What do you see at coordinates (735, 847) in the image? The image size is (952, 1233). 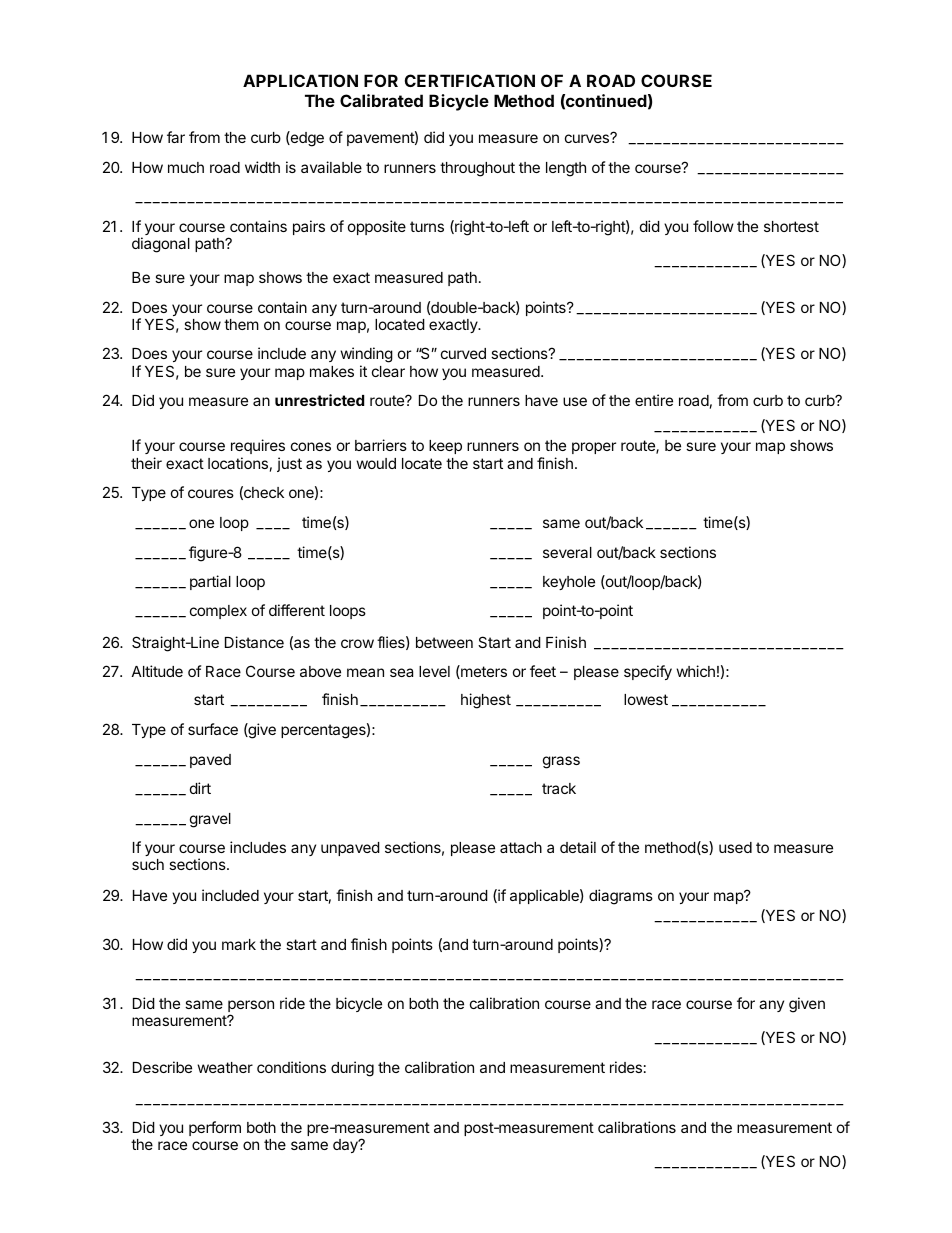 I see `used` at bounding box center [735, 847].
